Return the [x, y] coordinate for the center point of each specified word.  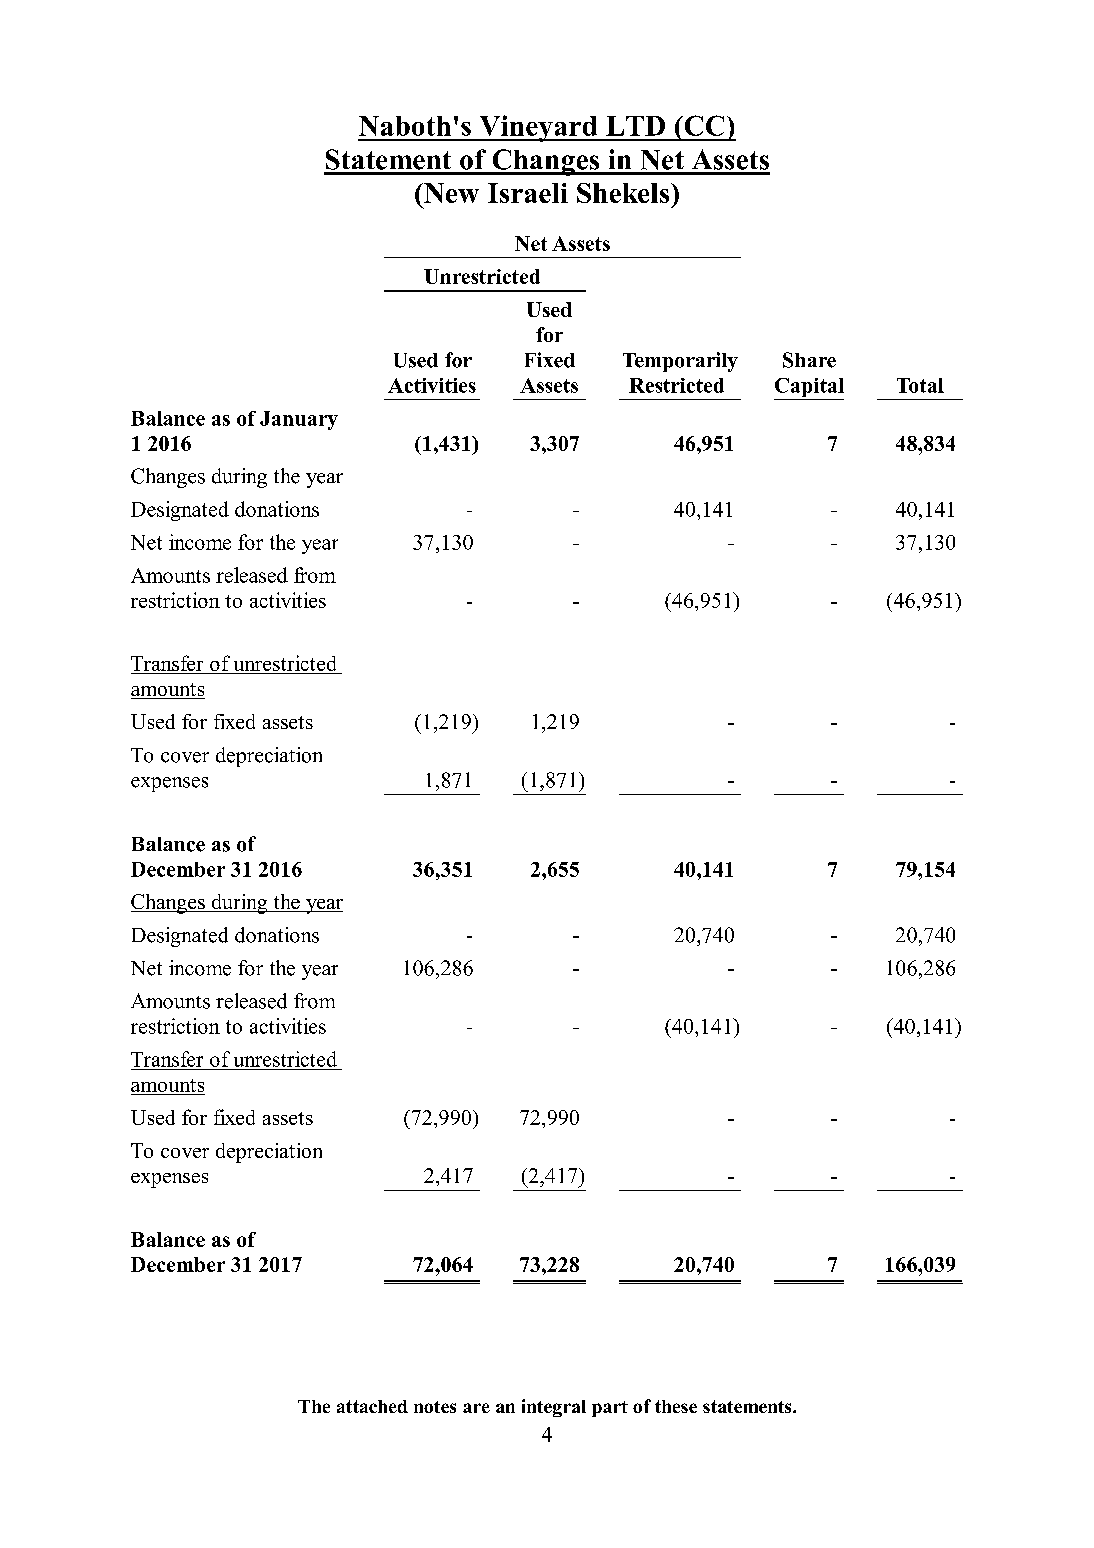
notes [435, 1407]
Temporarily [680, 362]
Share [809, 360]
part [610, 1409]
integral [554, 1408]
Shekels [624, 193]
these [676, 1406]
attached [372, 1406]
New [450, 193]
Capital [809, 389]
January [299, 420]
